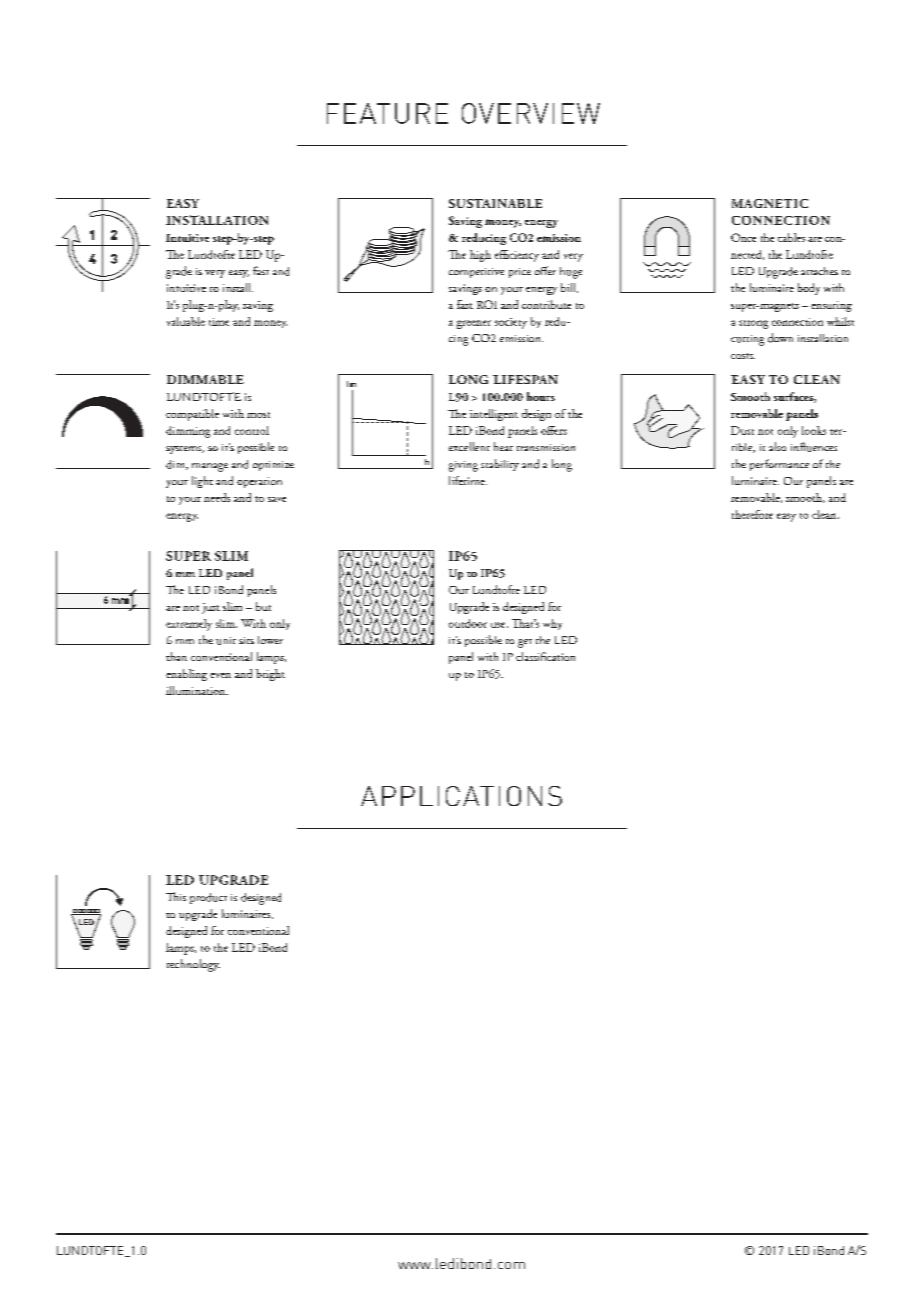 This screenshot has height=1308, width=924. I want to click on FEATURE, so click(387, 113).
